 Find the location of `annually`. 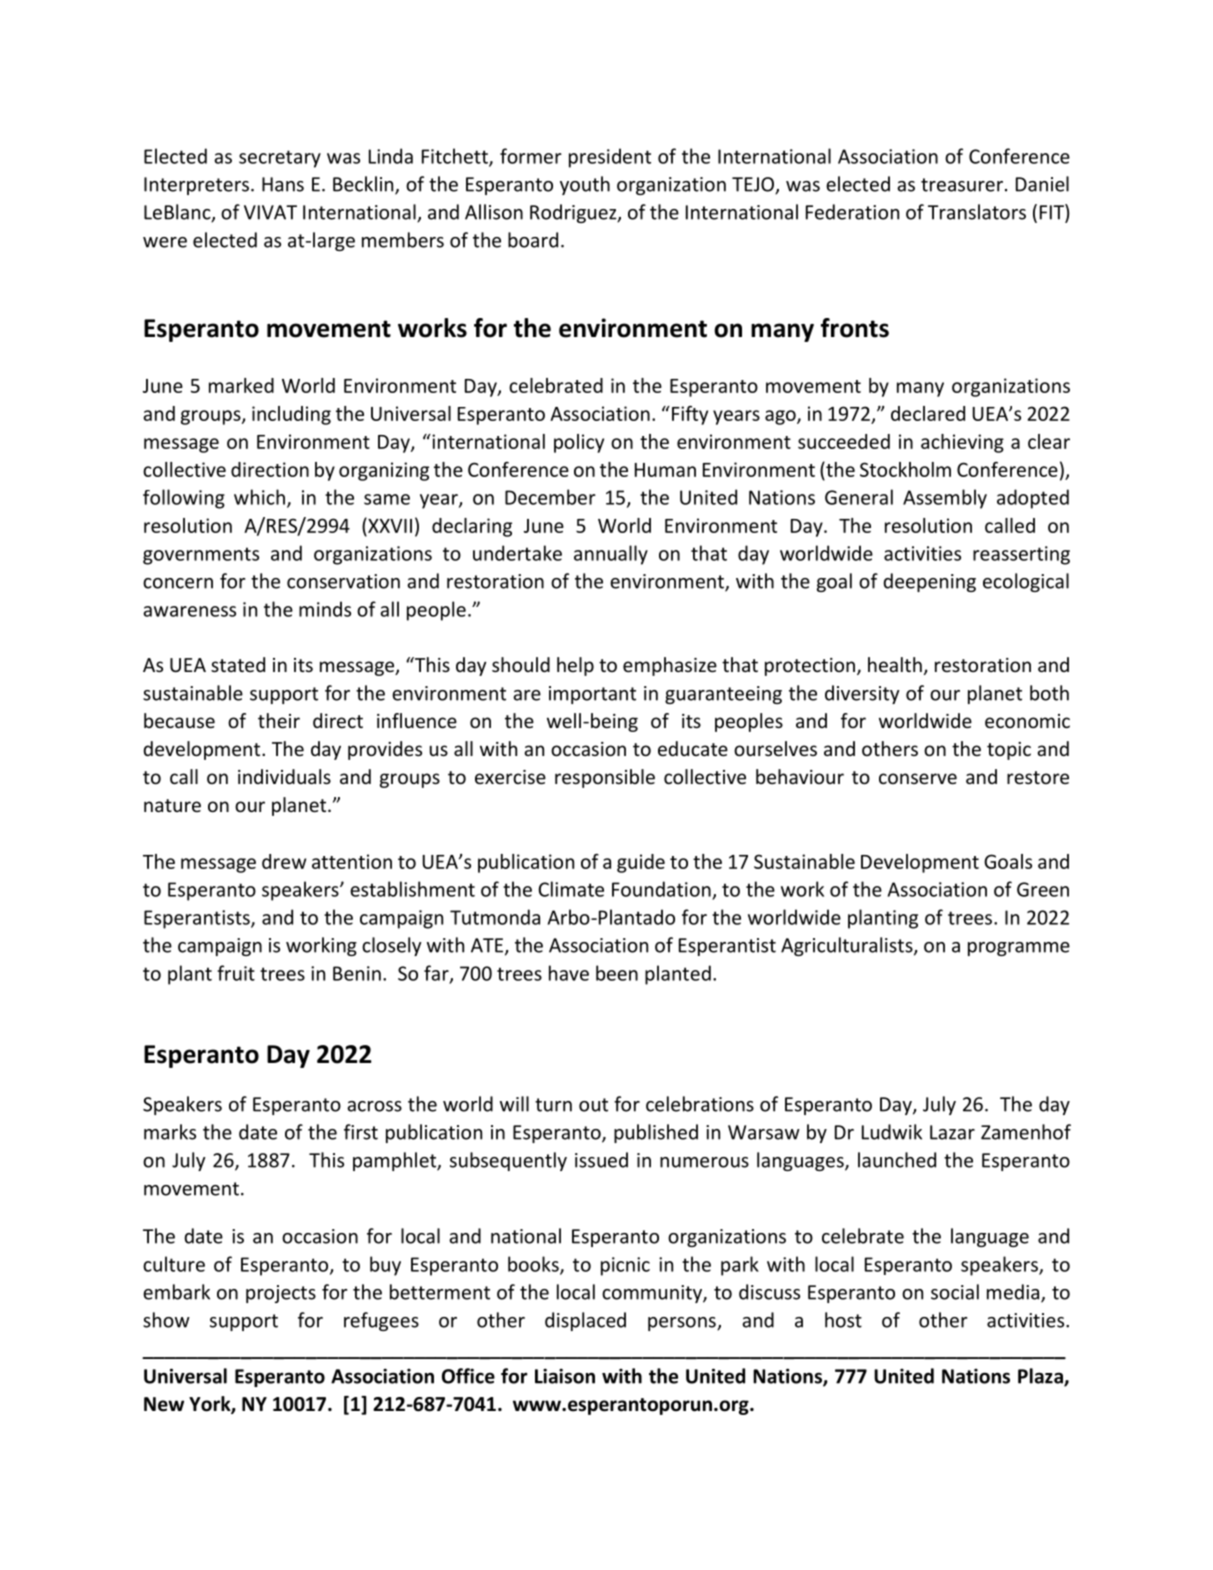

annually is located at coordinates (611, 555).
